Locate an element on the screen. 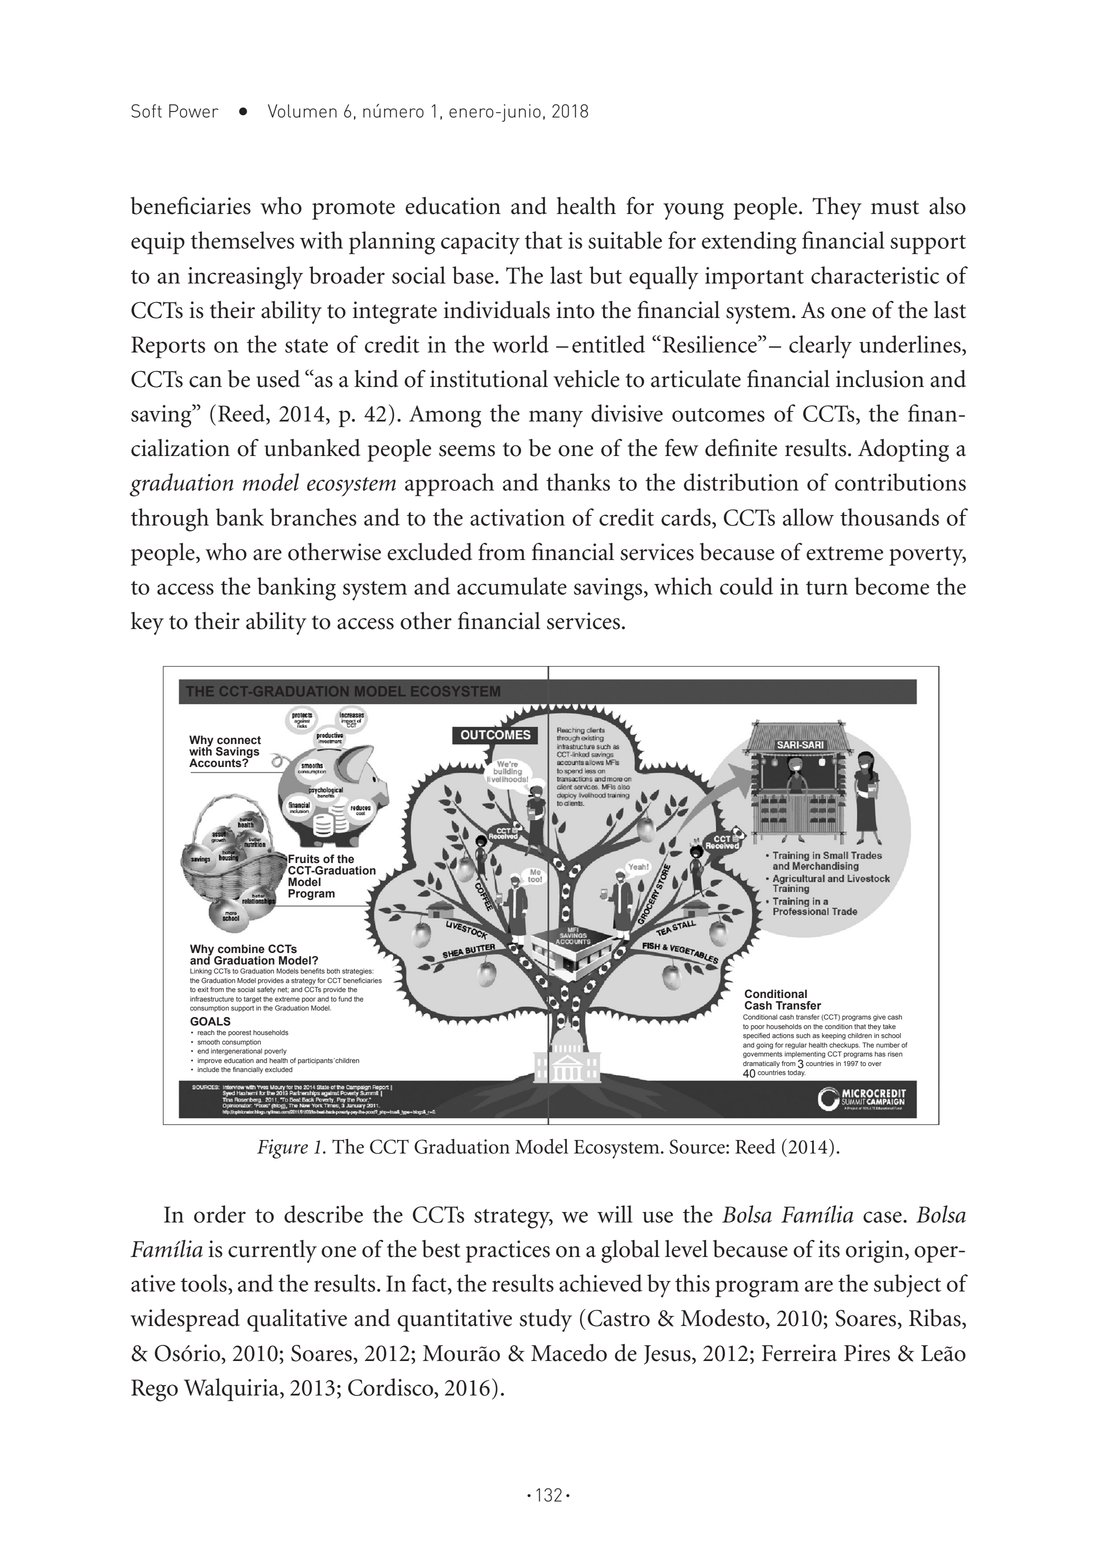 This screenshot has height=1568, width=1110. must is located at coordinates (895, 207).
